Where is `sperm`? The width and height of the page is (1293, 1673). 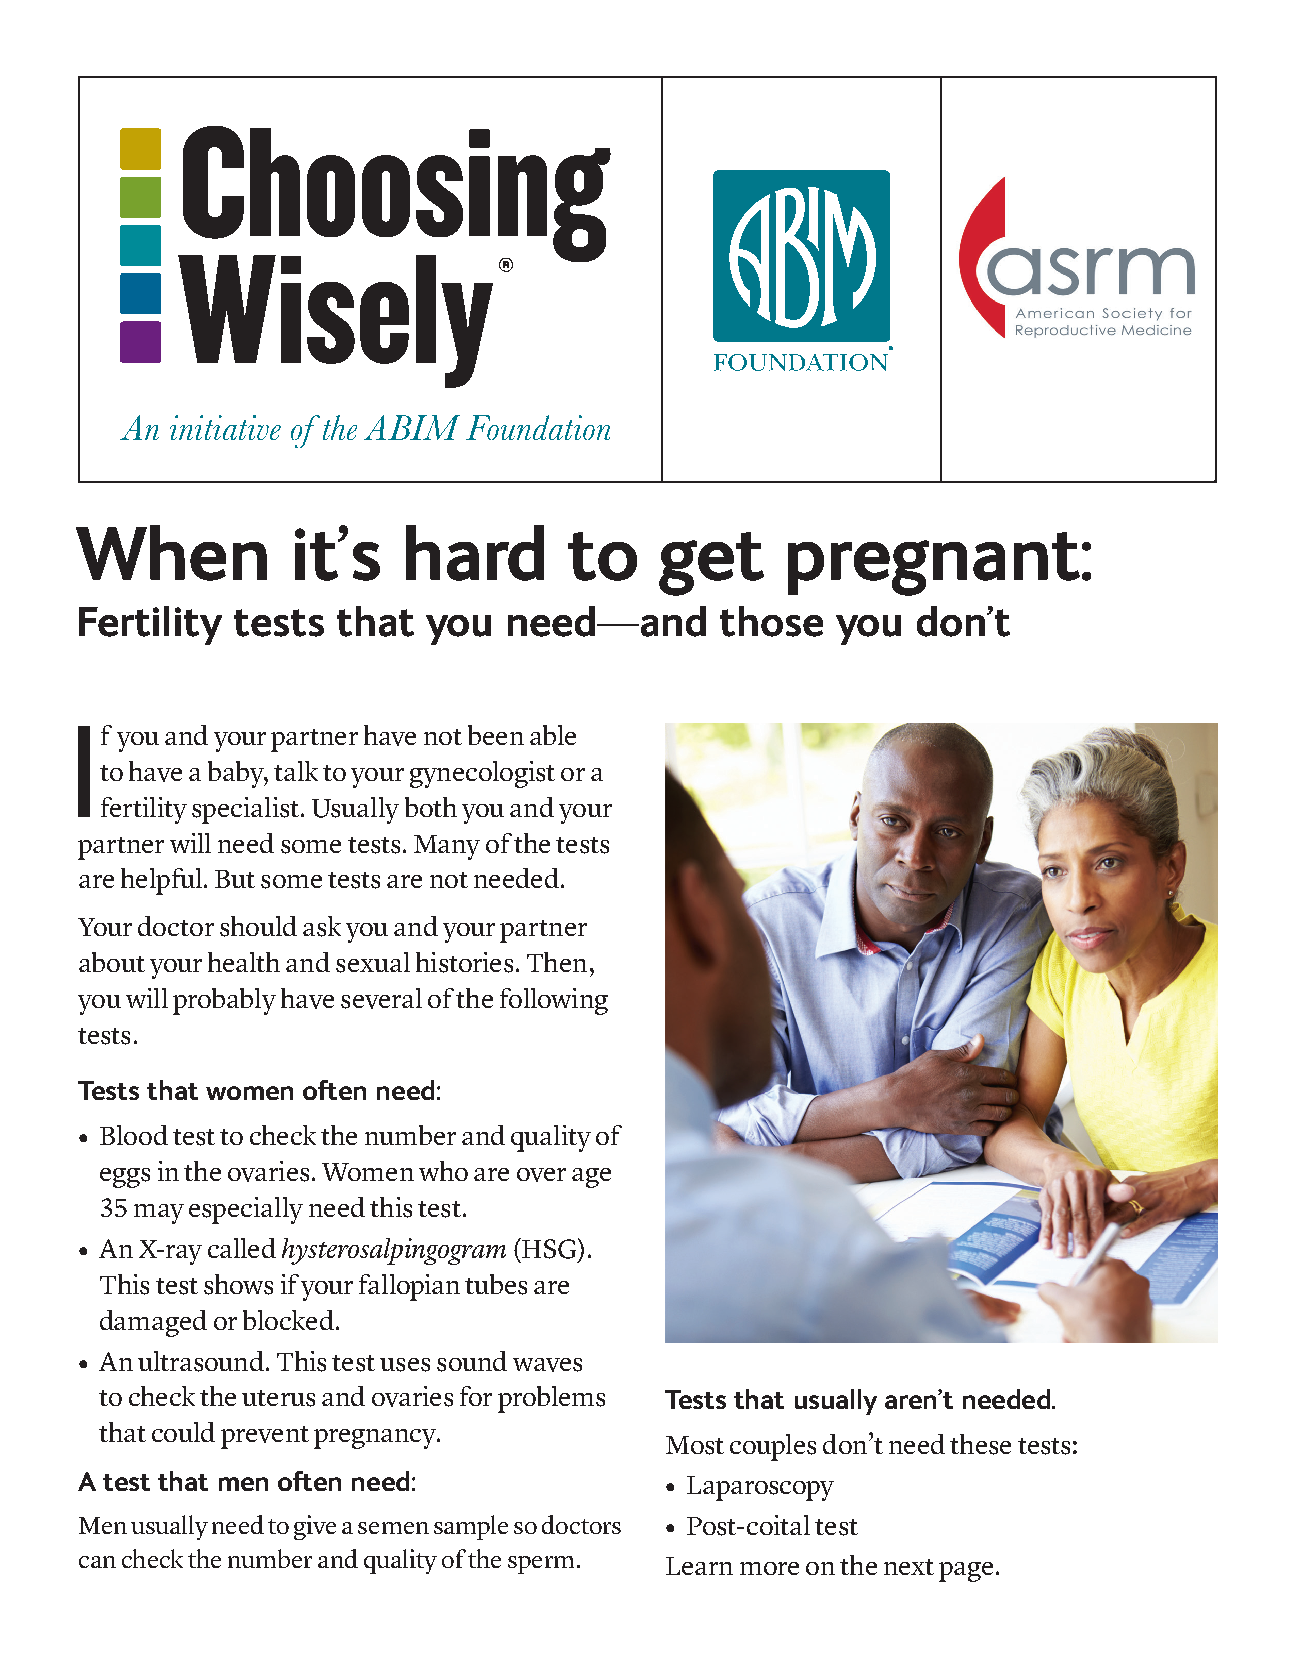 sperm is located at coordinates (541, 1565).
